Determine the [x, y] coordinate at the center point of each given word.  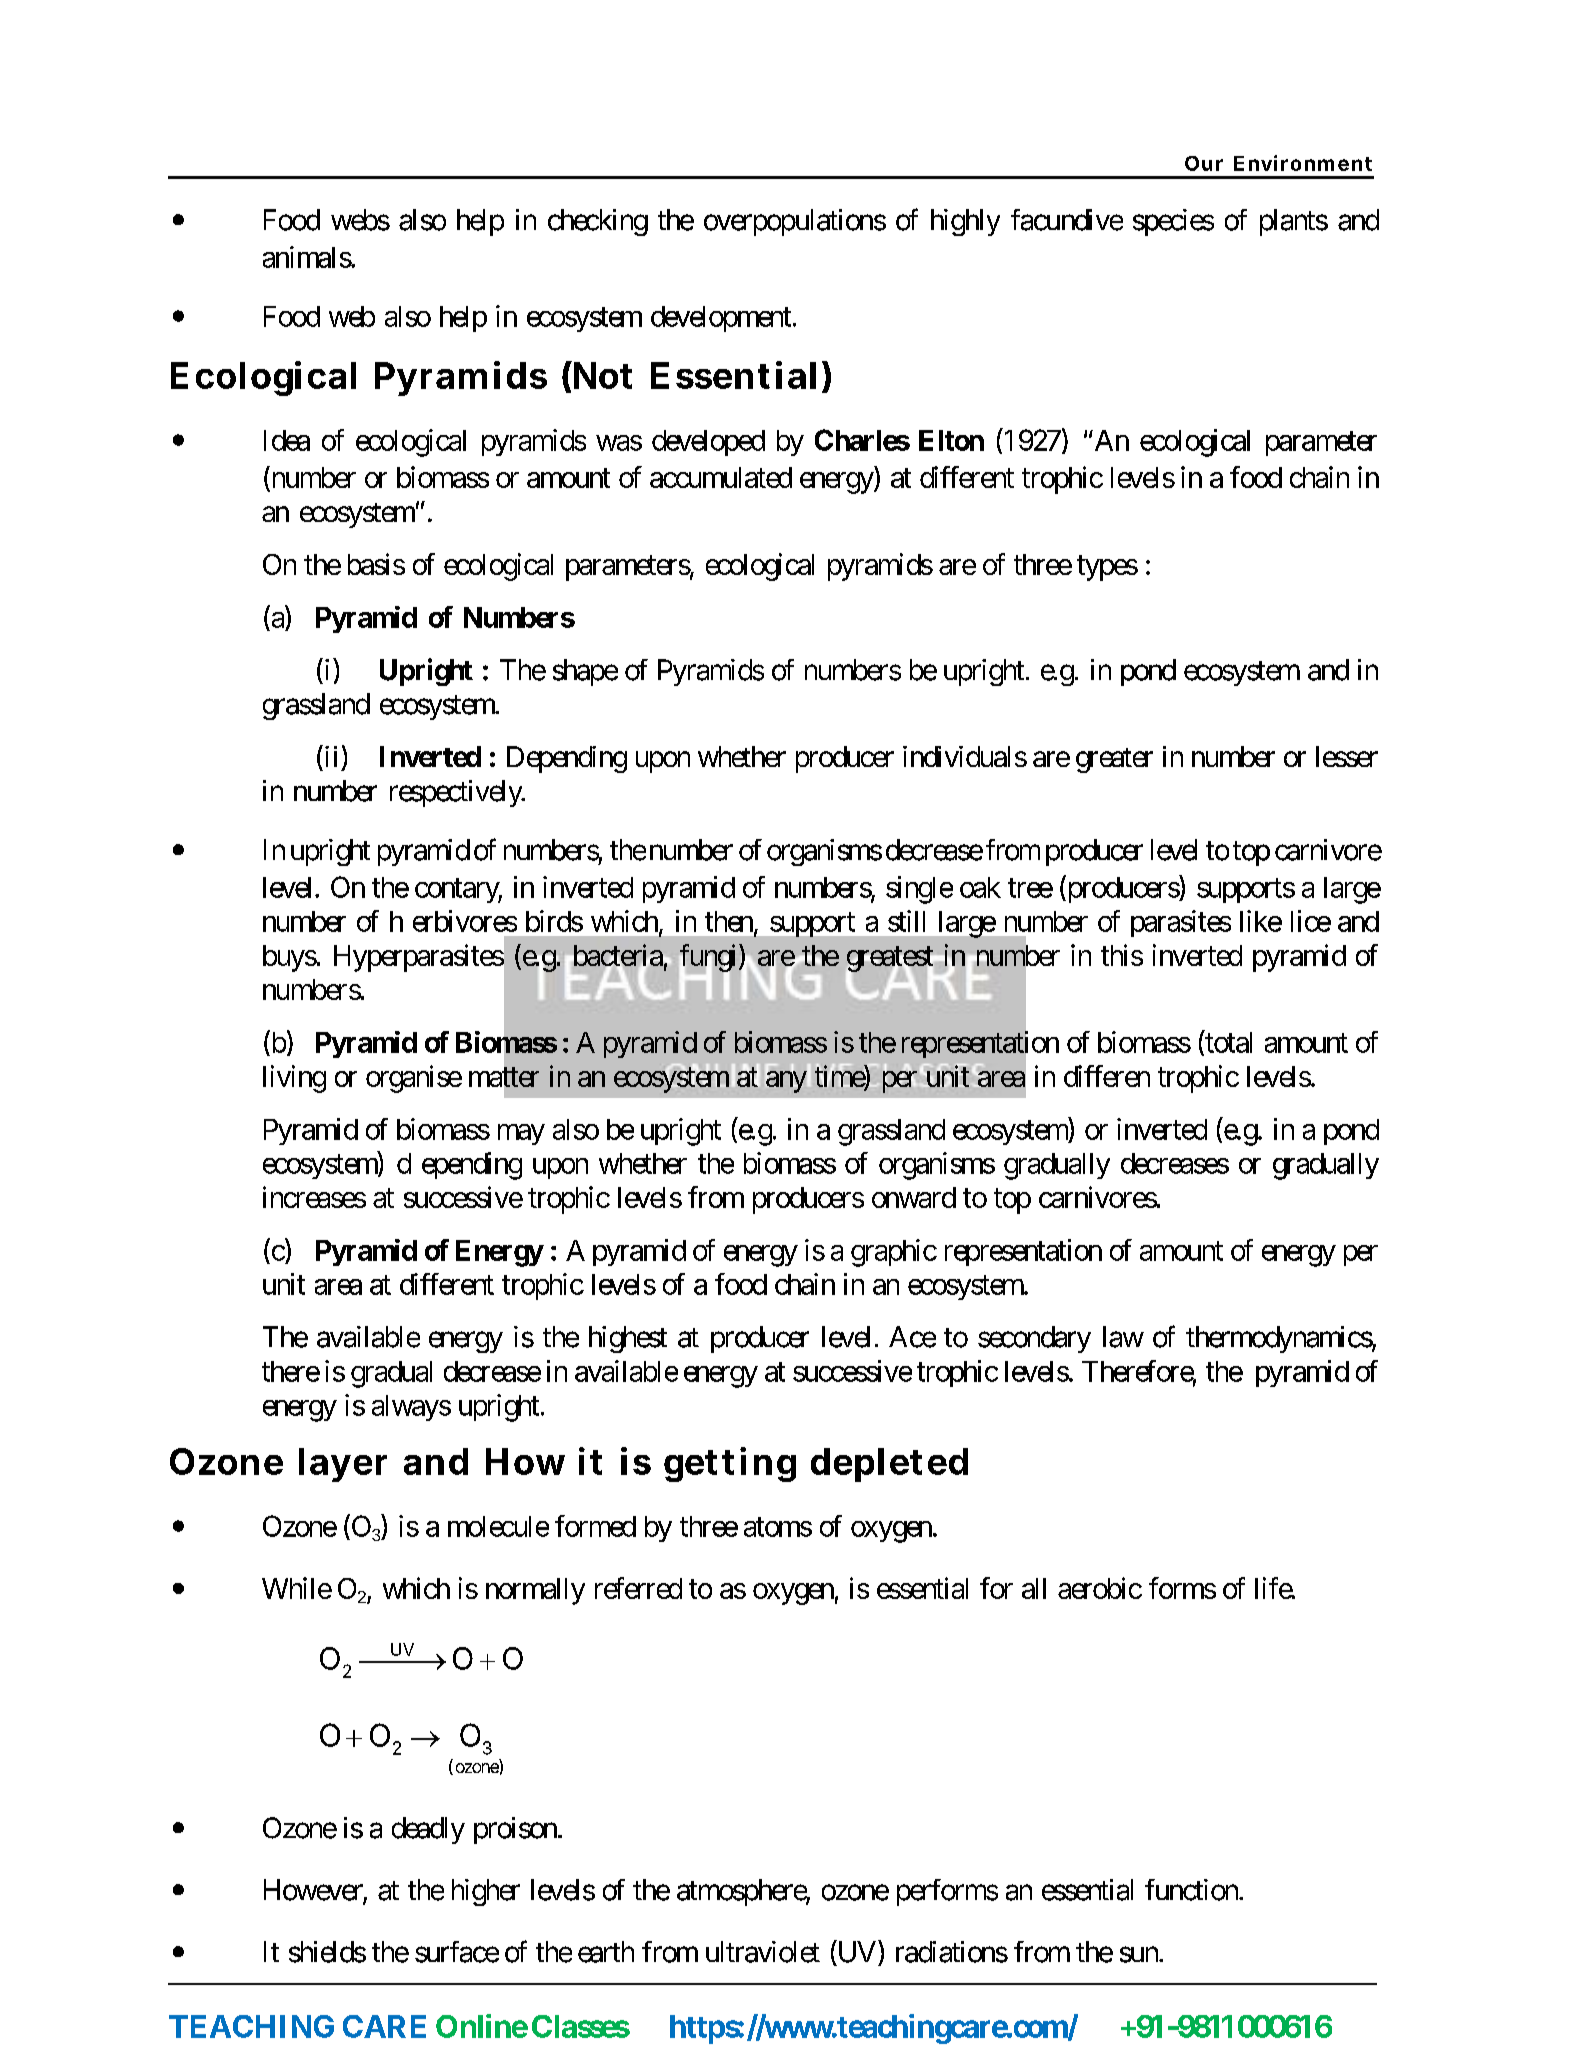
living [294, 1079]
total [1227, 1043]
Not [603, 375]
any [786, 1082]
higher [486, 1892]
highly [965, 222]
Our [1204, 163]
